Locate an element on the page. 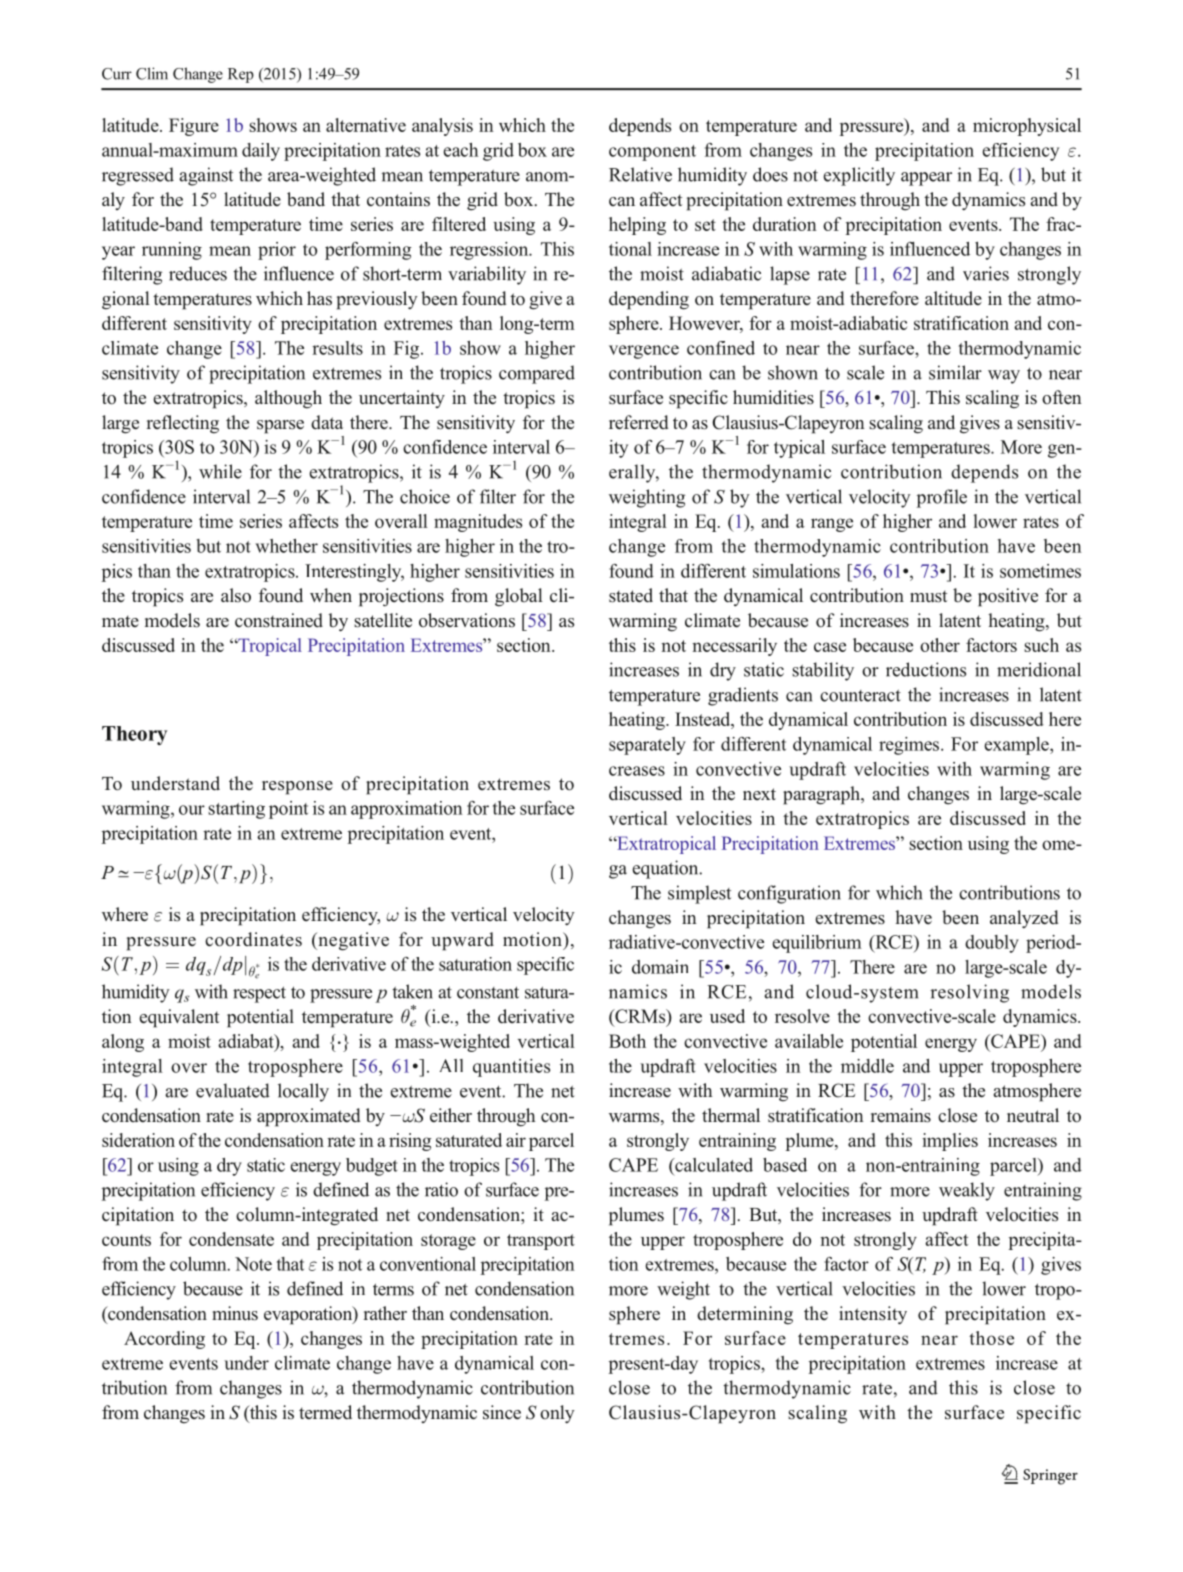 The image size is (1183, 1572). profile is located at coordinates (941, 498).
